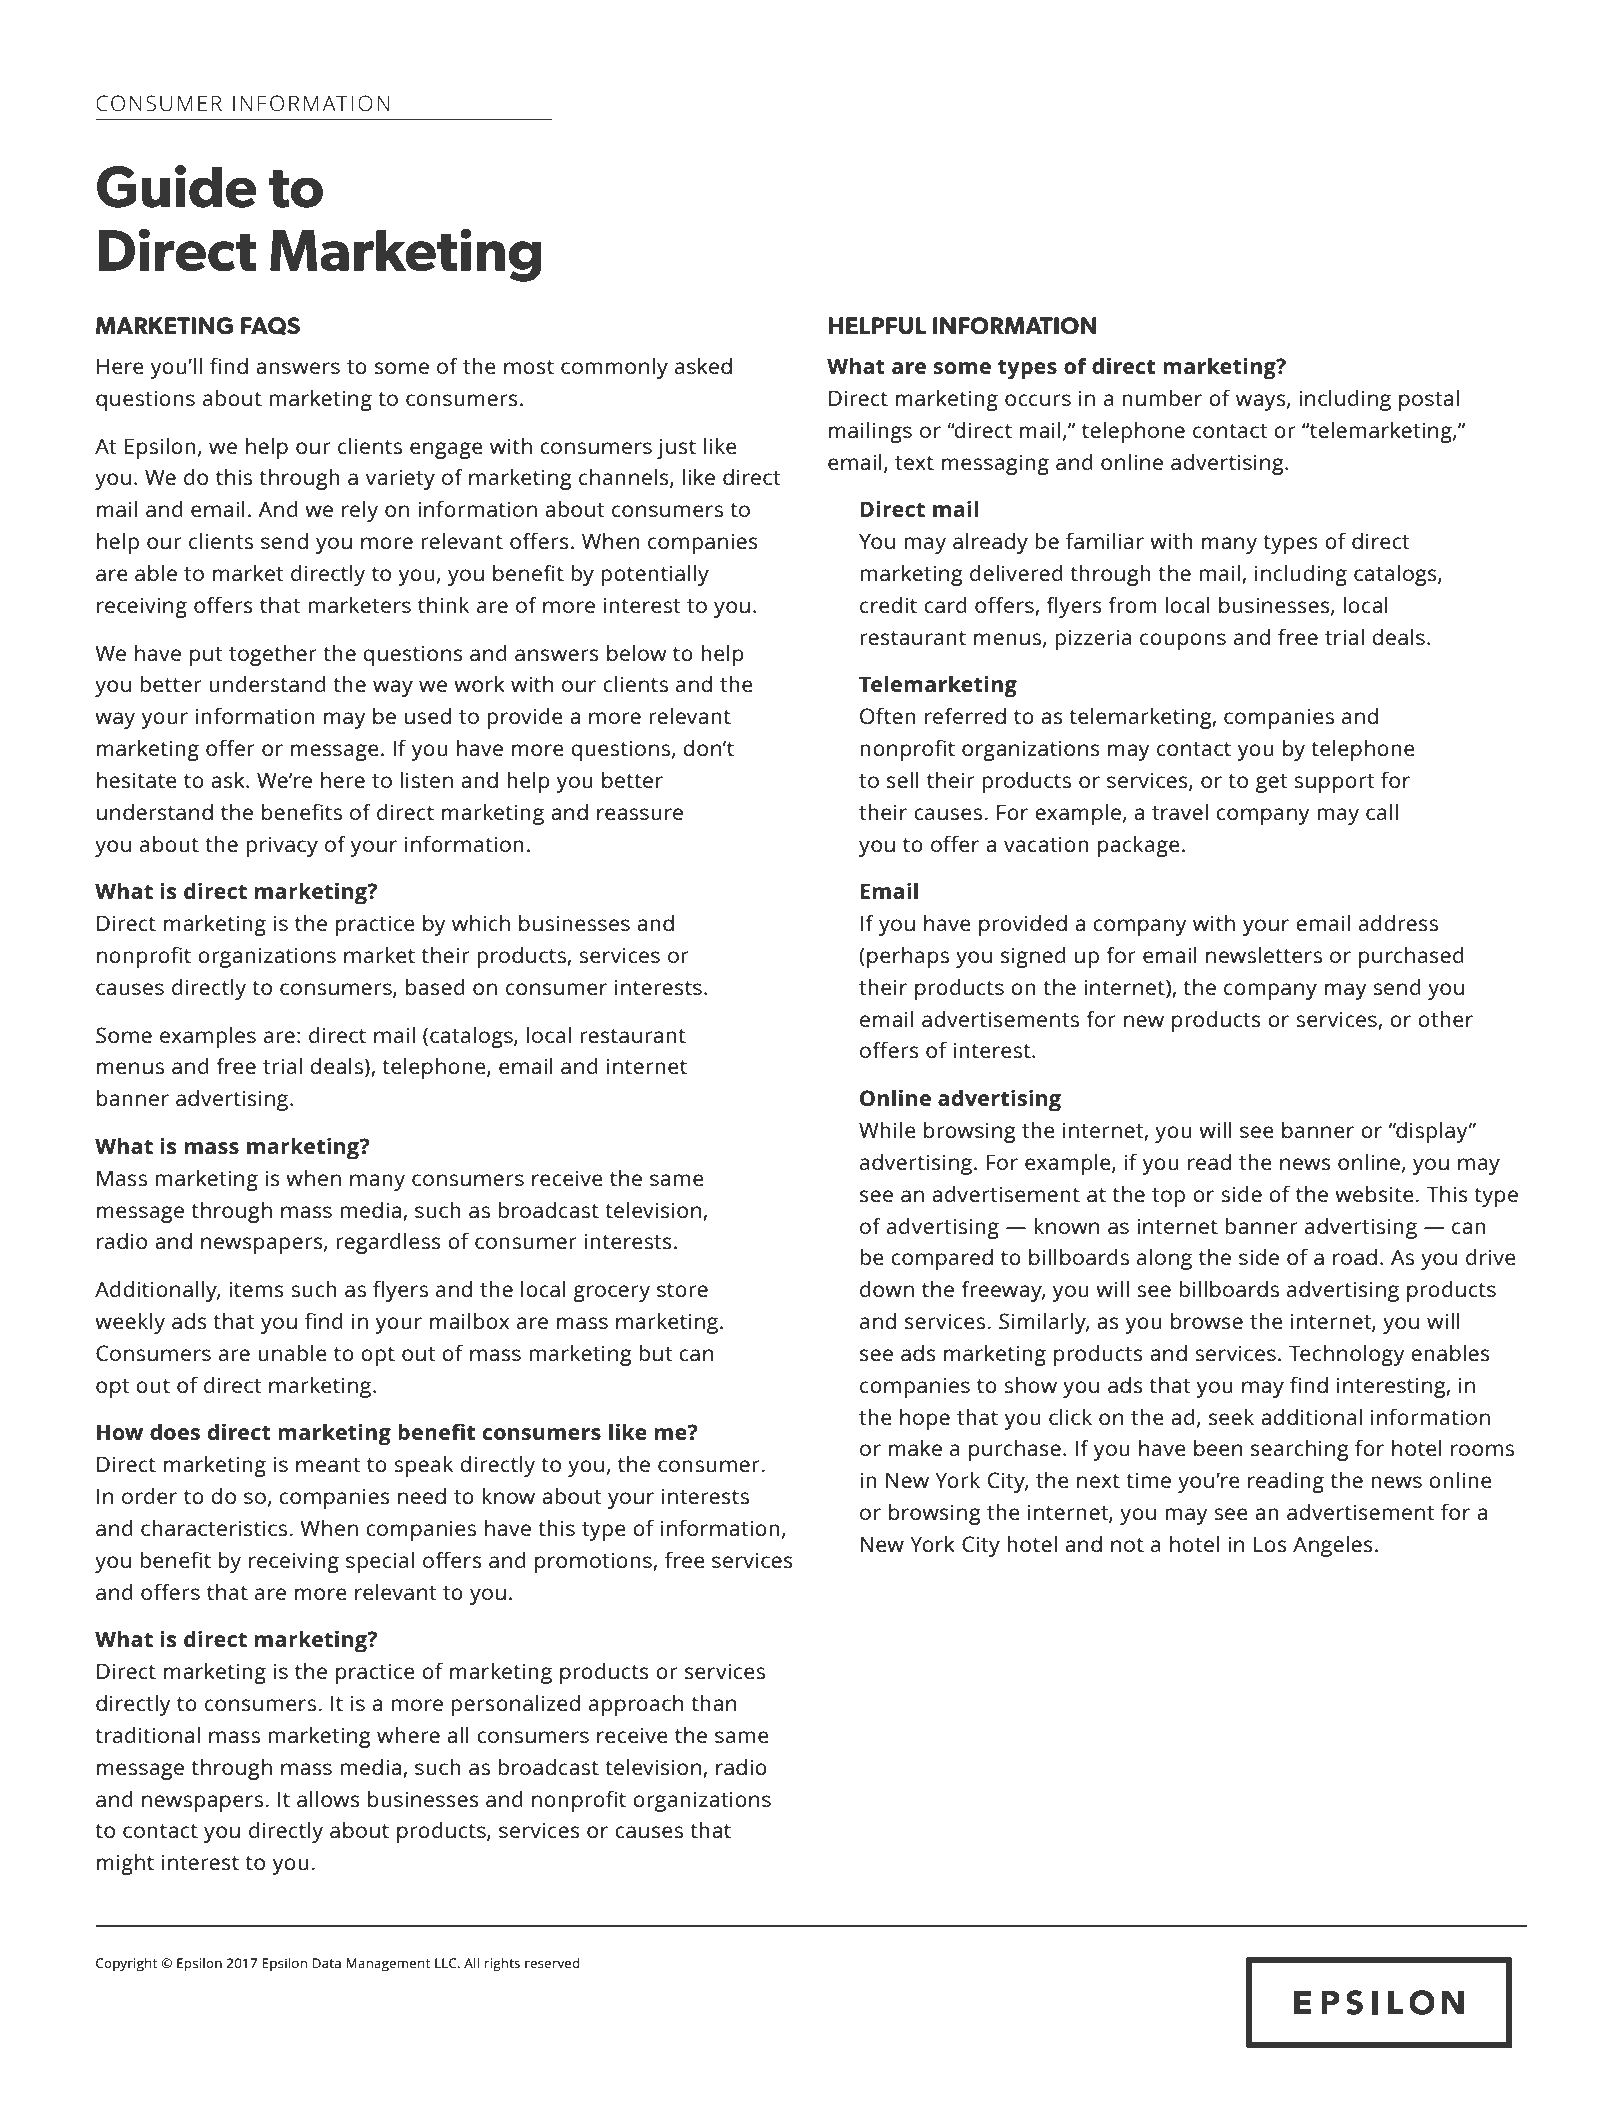 This page has height=2101, width=1623. I want to click on reserved, so click(552, 1963).
